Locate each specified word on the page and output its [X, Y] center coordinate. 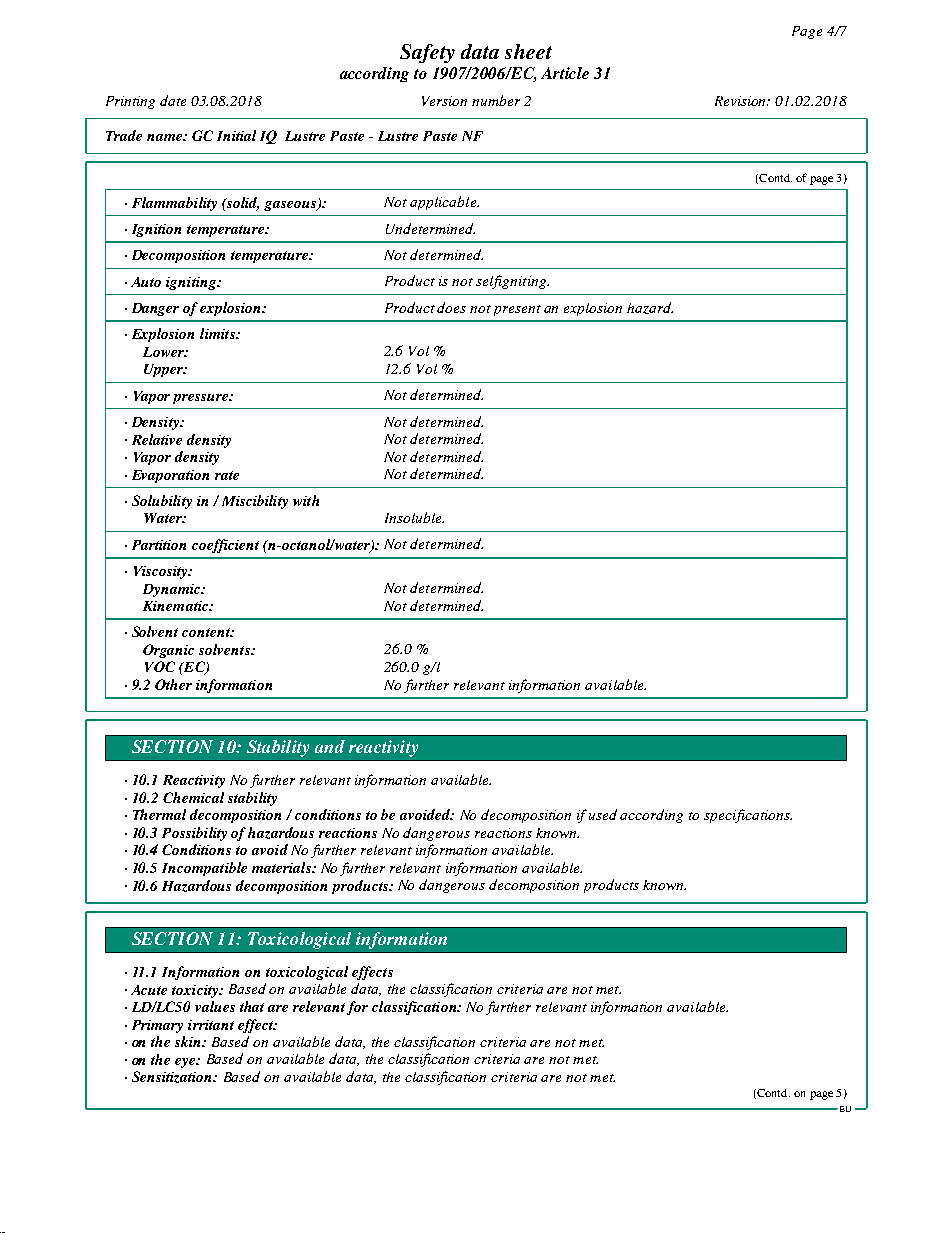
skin [189, 1041]
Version [444, 101]
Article [565, 73]
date [173, 100]
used [603, 814]
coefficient [225, 546]
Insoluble [414, 517]
